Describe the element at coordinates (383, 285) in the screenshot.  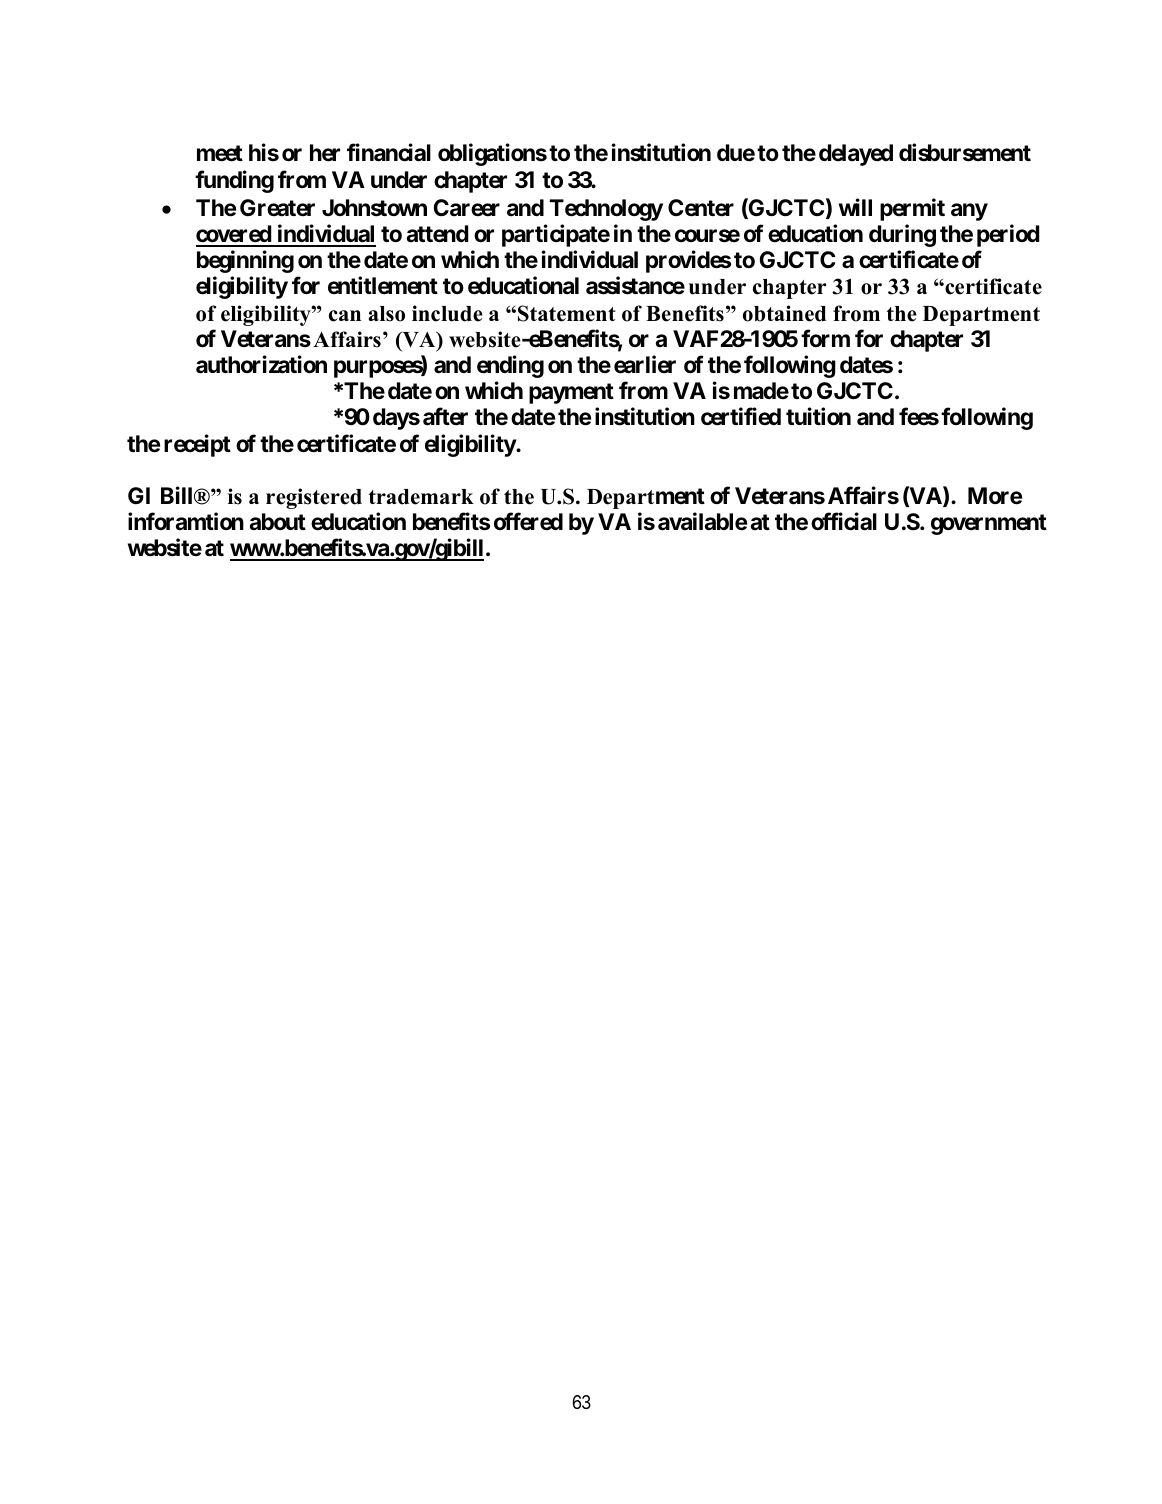
I see `entitlement` at that location.
